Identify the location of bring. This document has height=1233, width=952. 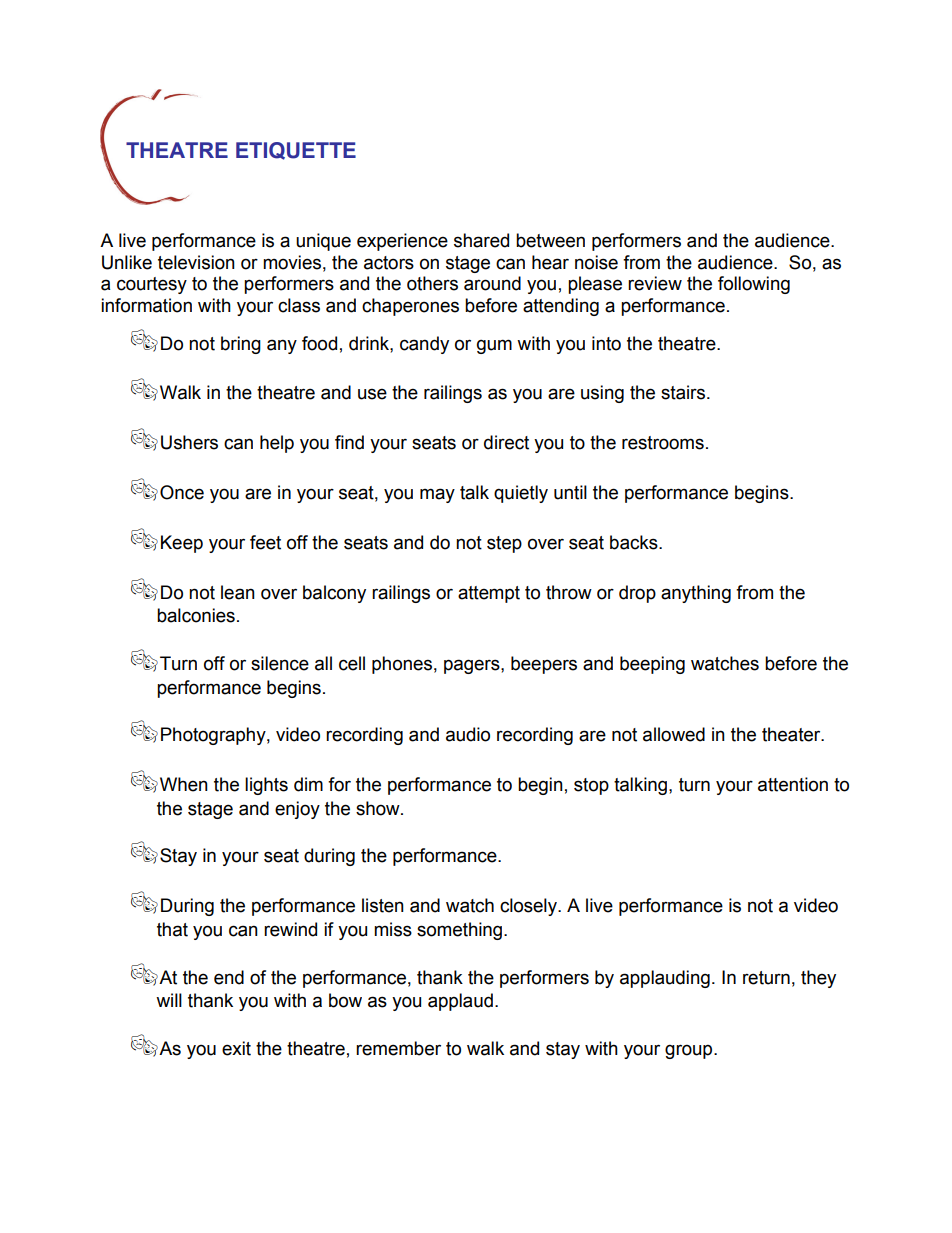
(241, 345).
